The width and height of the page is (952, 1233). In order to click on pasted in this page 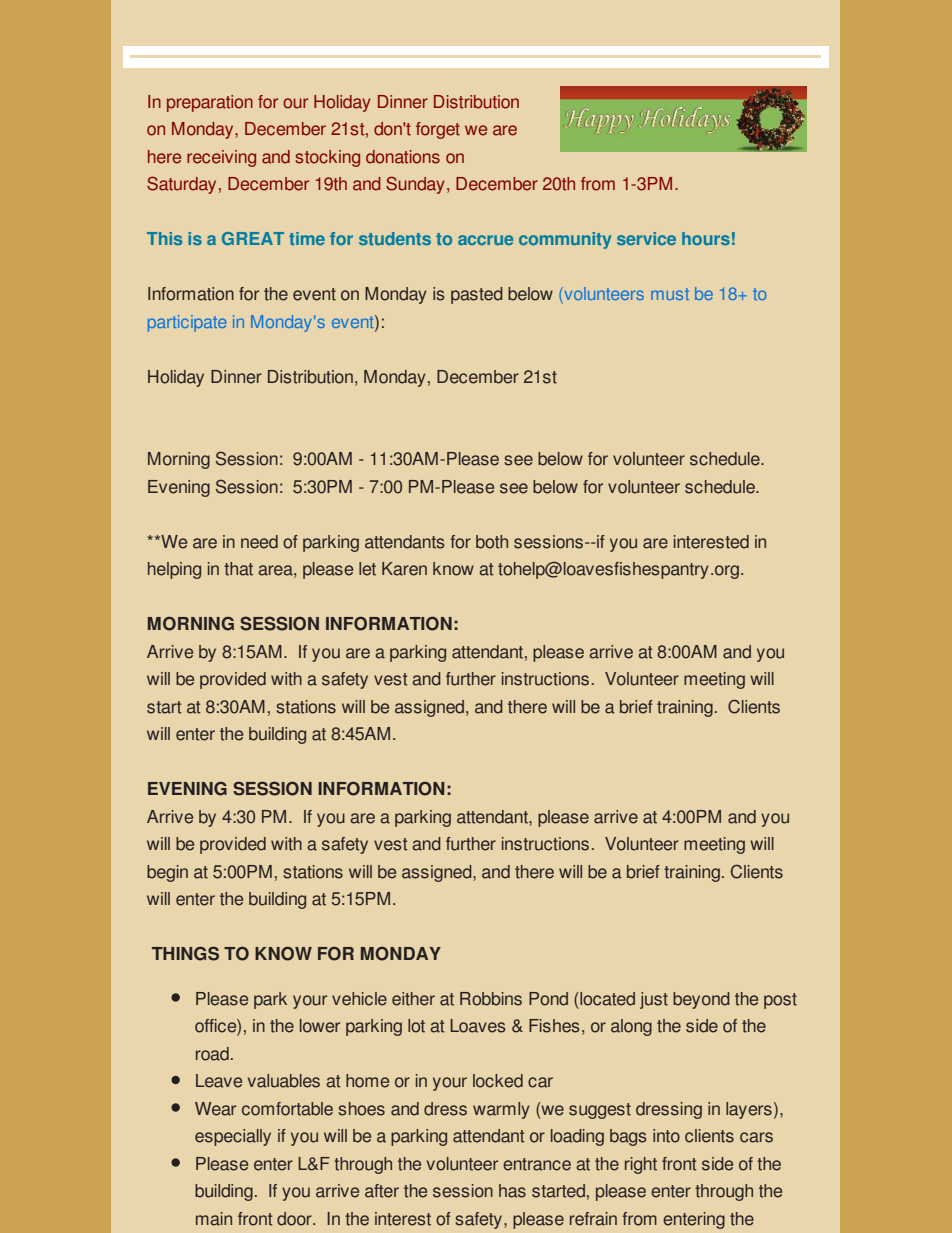, I will do `click(477, 295)`.
